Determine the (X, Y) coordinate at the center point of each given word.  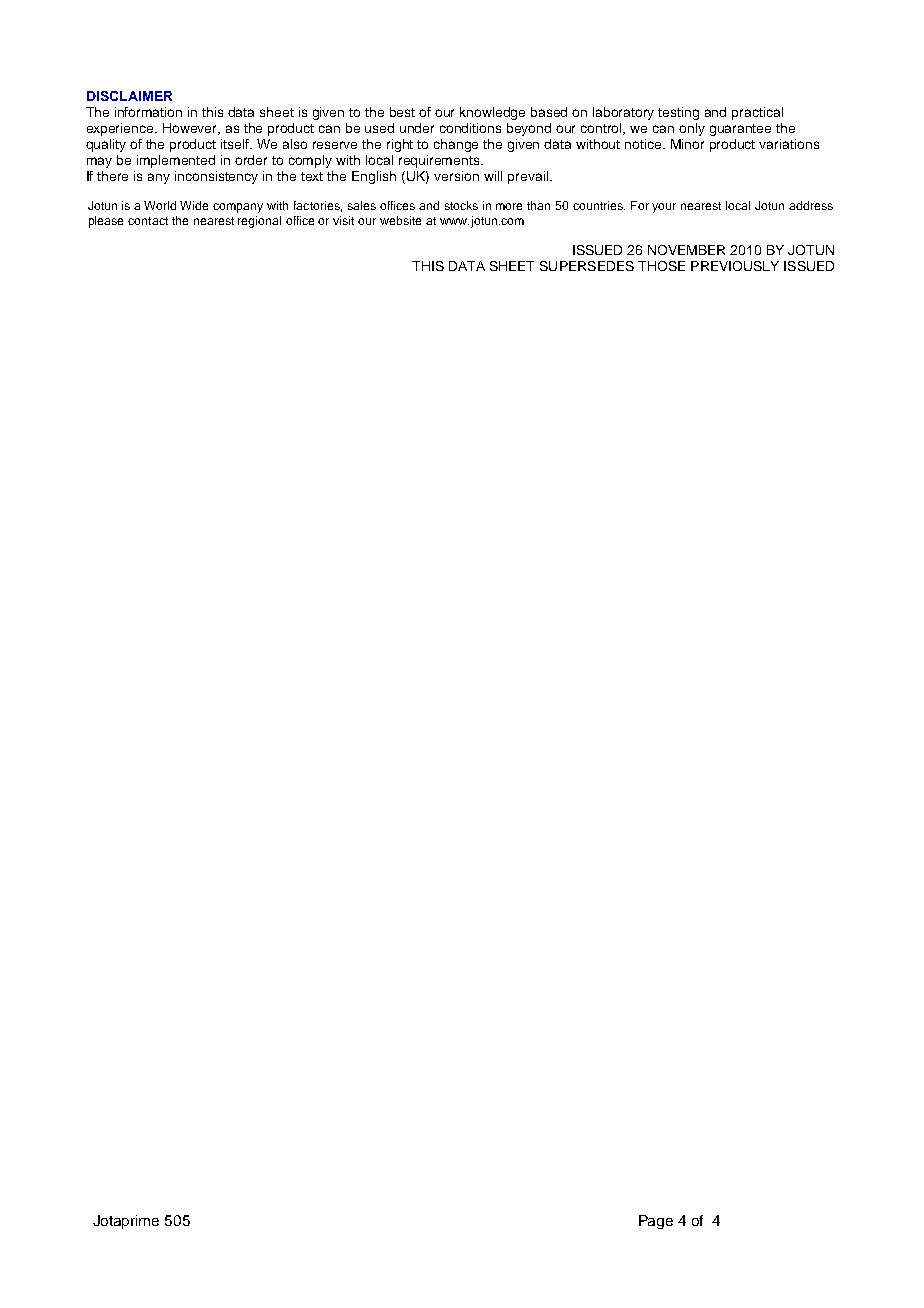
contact (148, 221)
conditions (470, 128)
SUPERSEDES (587, 266)
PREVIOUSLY (735, 266)
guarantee (740, 130)
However (191, 129)
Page (656, 1222)
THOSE (661, 266)
